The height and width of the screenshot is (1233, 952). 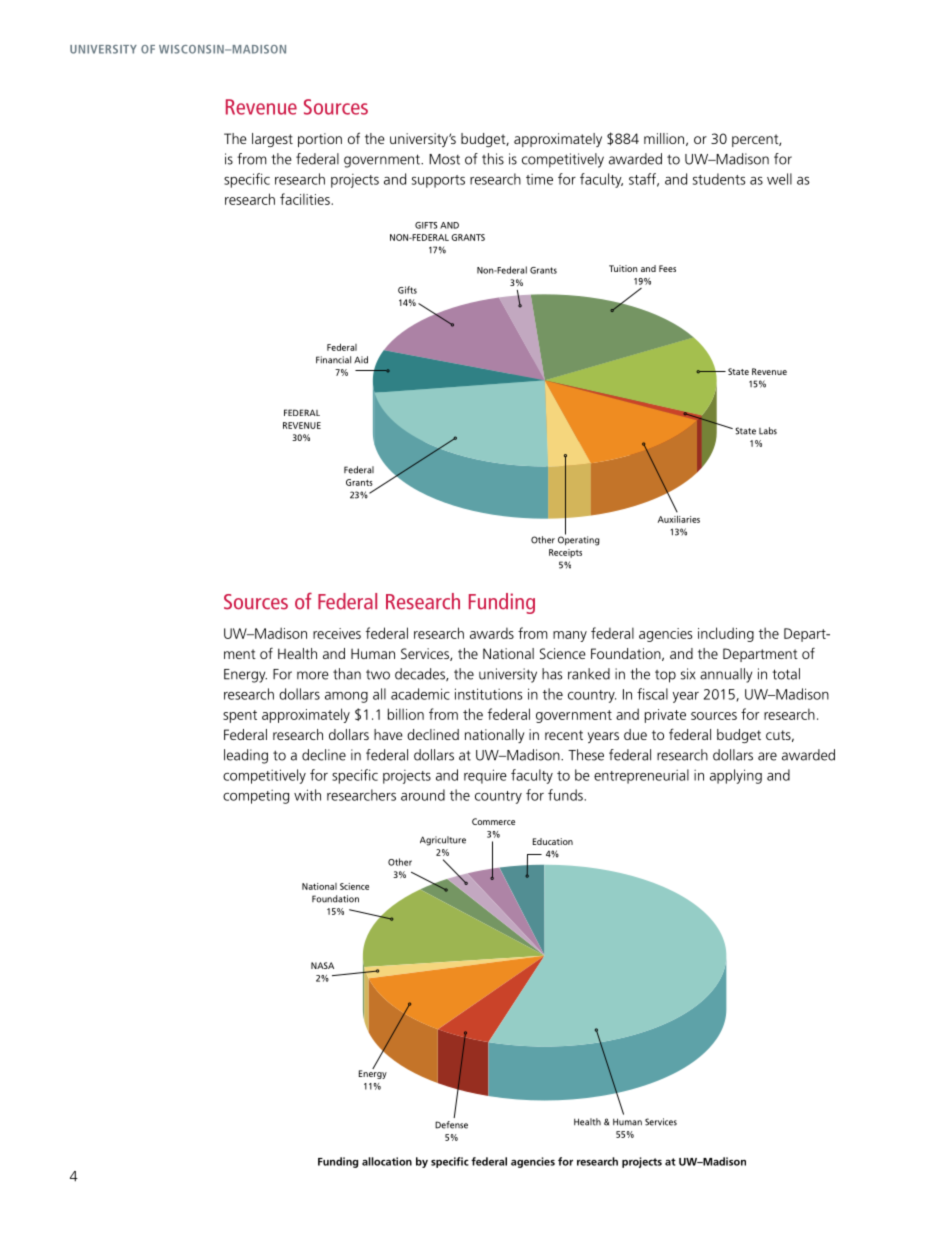 I want to click on Commerce, so click(x=493, y=821).
